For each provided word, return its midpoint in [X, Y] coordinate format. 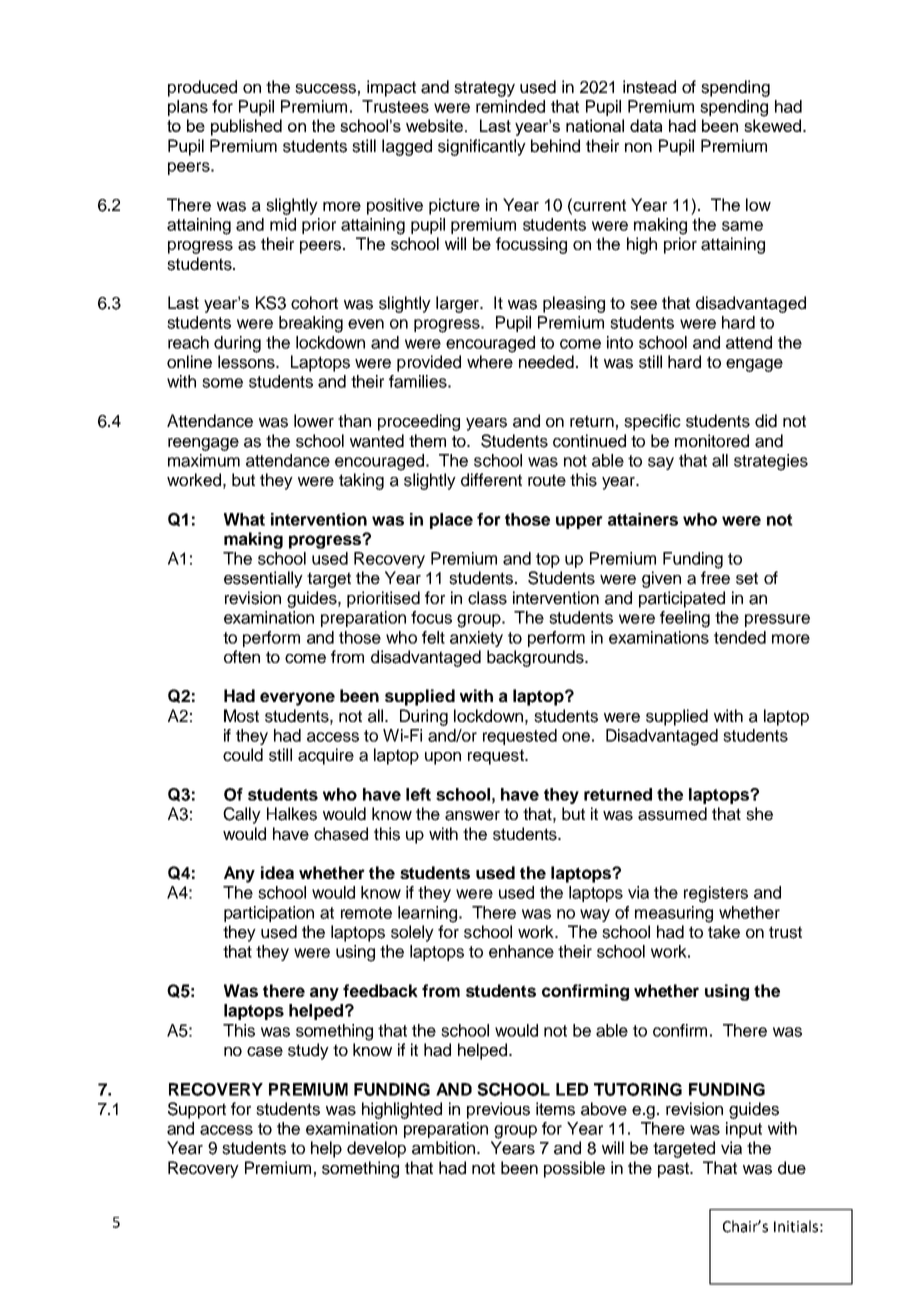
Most [241, 716]
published [246, 127]
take [724, 932]
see [643, 305]
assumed [672, 814]
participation [269, 914]
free [715, 578]
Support [197, 1110]
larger [459, 304]
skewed [772, 125]
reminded [510, 106]
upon [443, 758]
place [451, 521]
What [244, 519]
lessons [247, 362]
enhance [521, 951]
